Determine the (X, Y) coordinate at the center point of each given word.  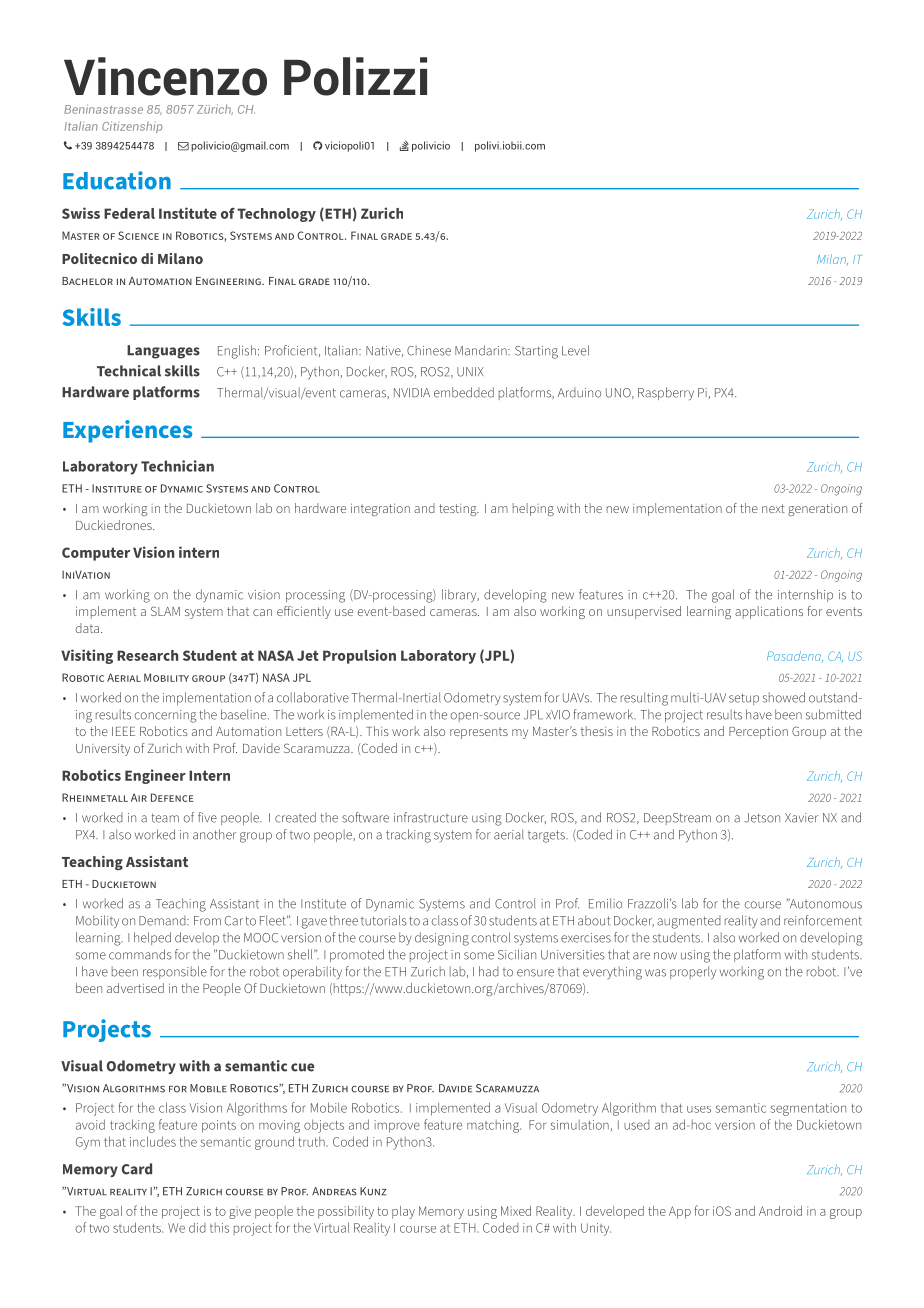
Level (575, 350)
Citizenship (132, 127)
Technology (276, 215)
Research (147, 655)
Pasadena (795, 656)
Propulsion (359, 656)
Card (137, 1169)
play (403, 1212)
